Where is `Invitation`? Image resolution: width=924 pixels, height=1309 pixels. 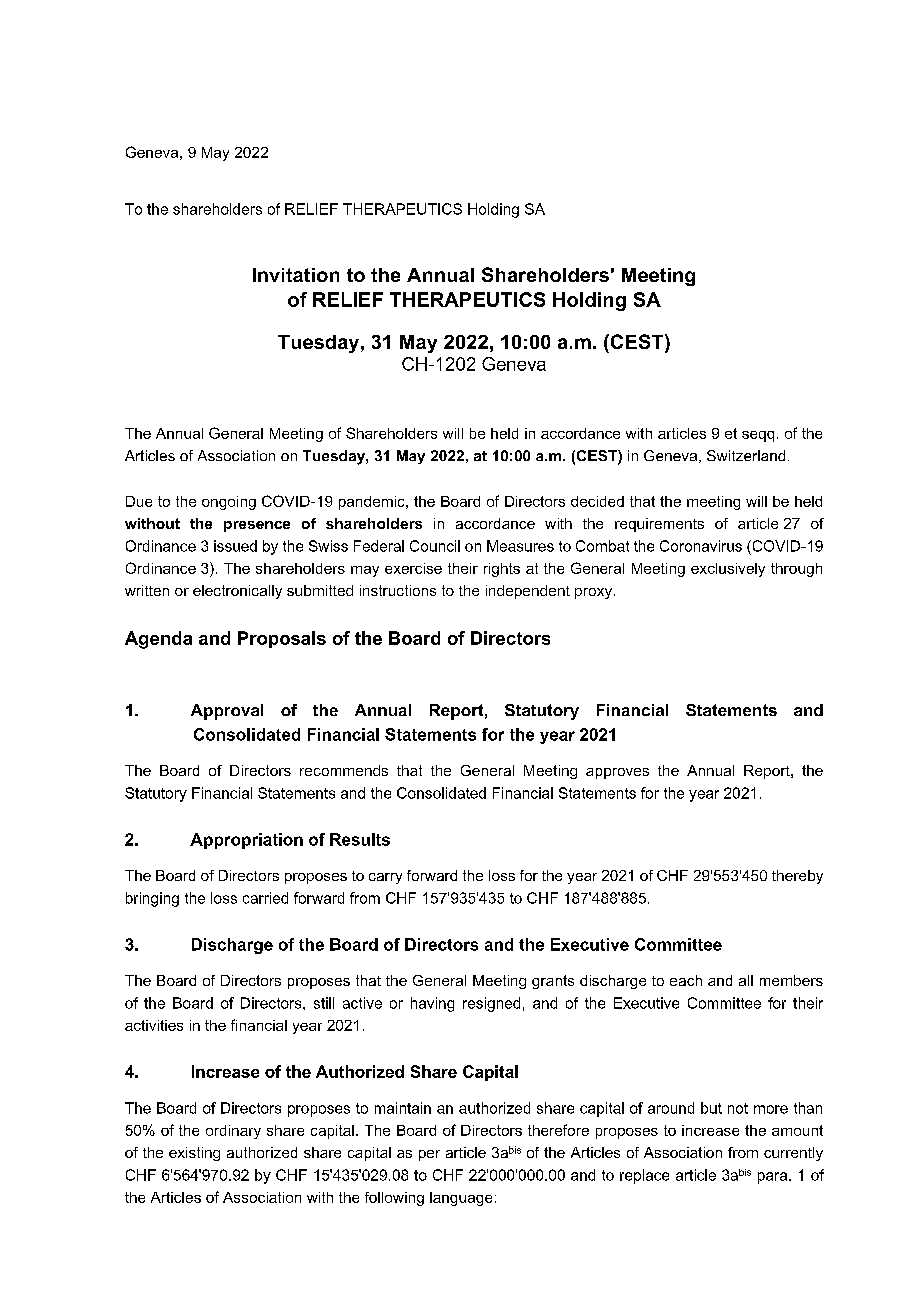 Invitation is located at coordinates (296, 275).
